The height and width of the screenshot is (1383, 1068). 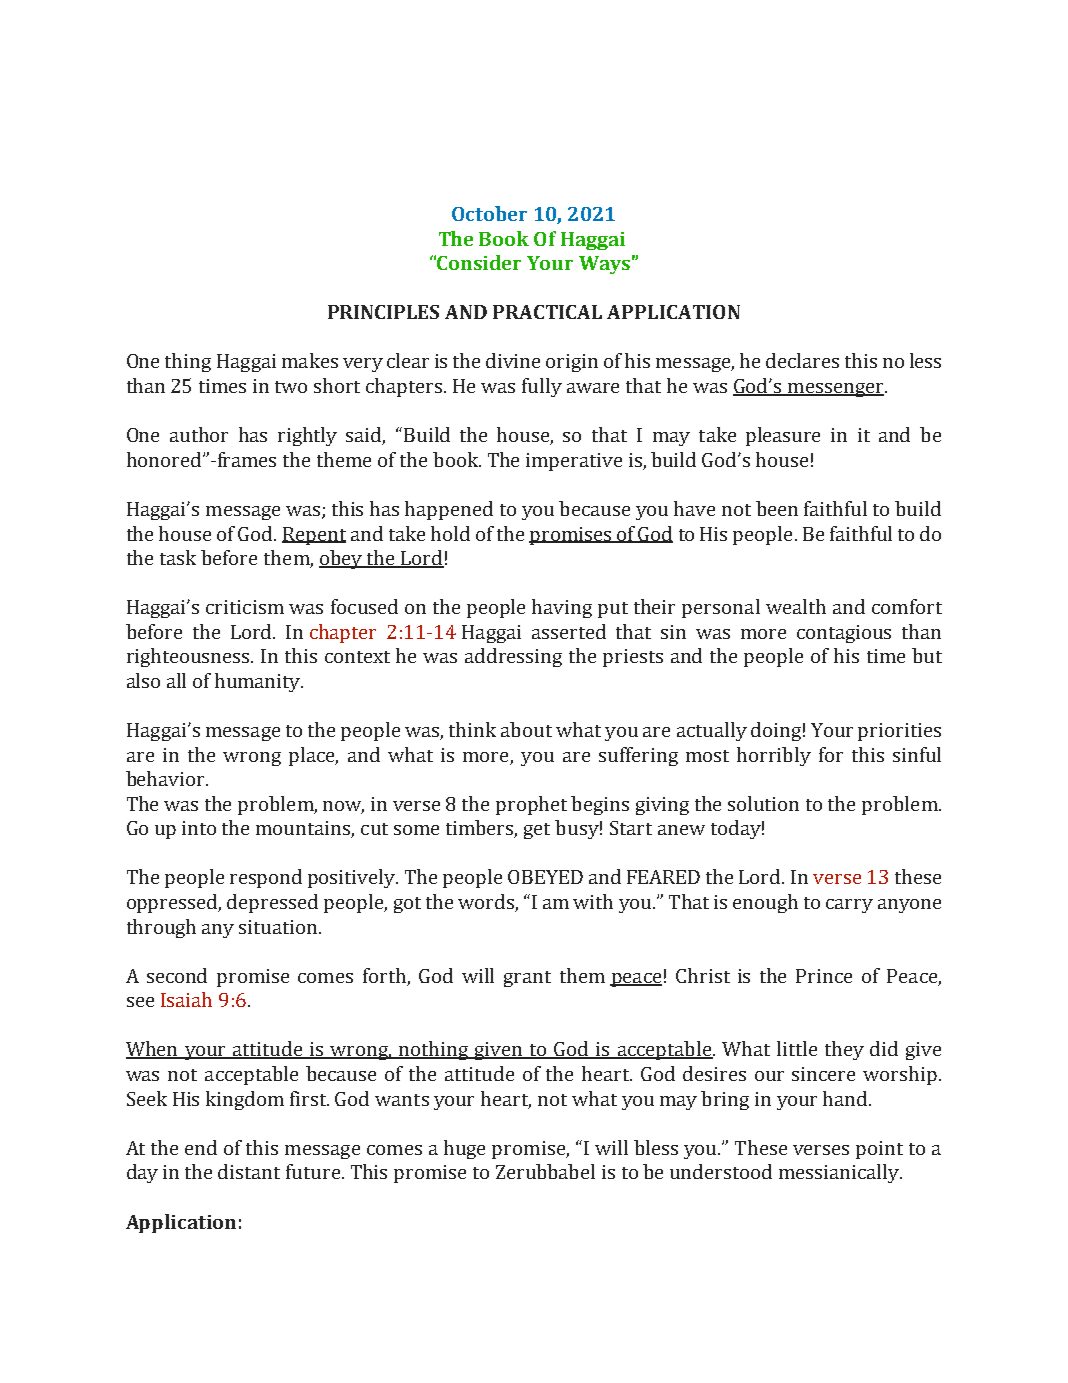 I want to click on end, so click(x=201, y=1147).
